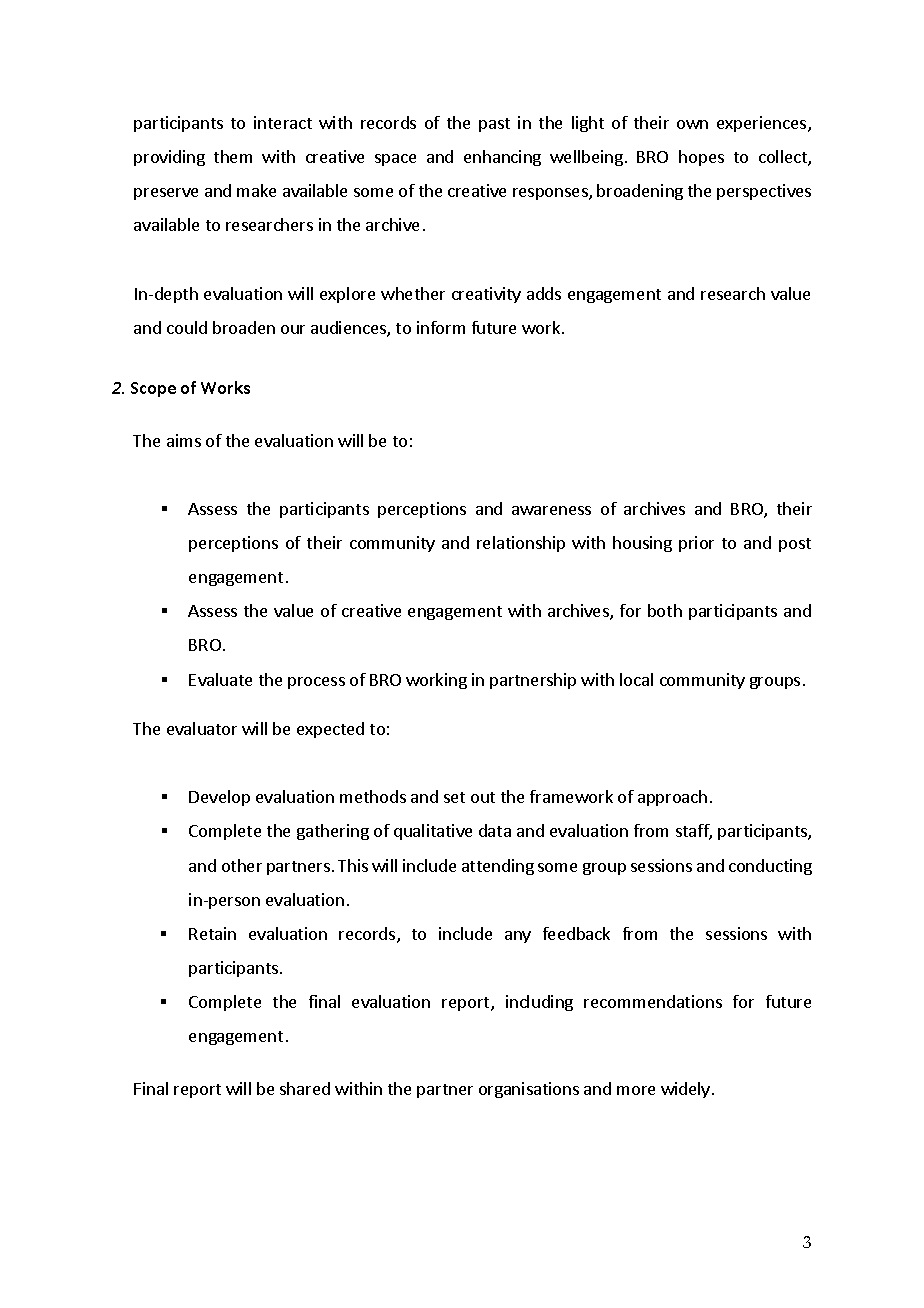  Describe the element at coordinates (220, 679) in the image. I see `Evaluate` at that location.
